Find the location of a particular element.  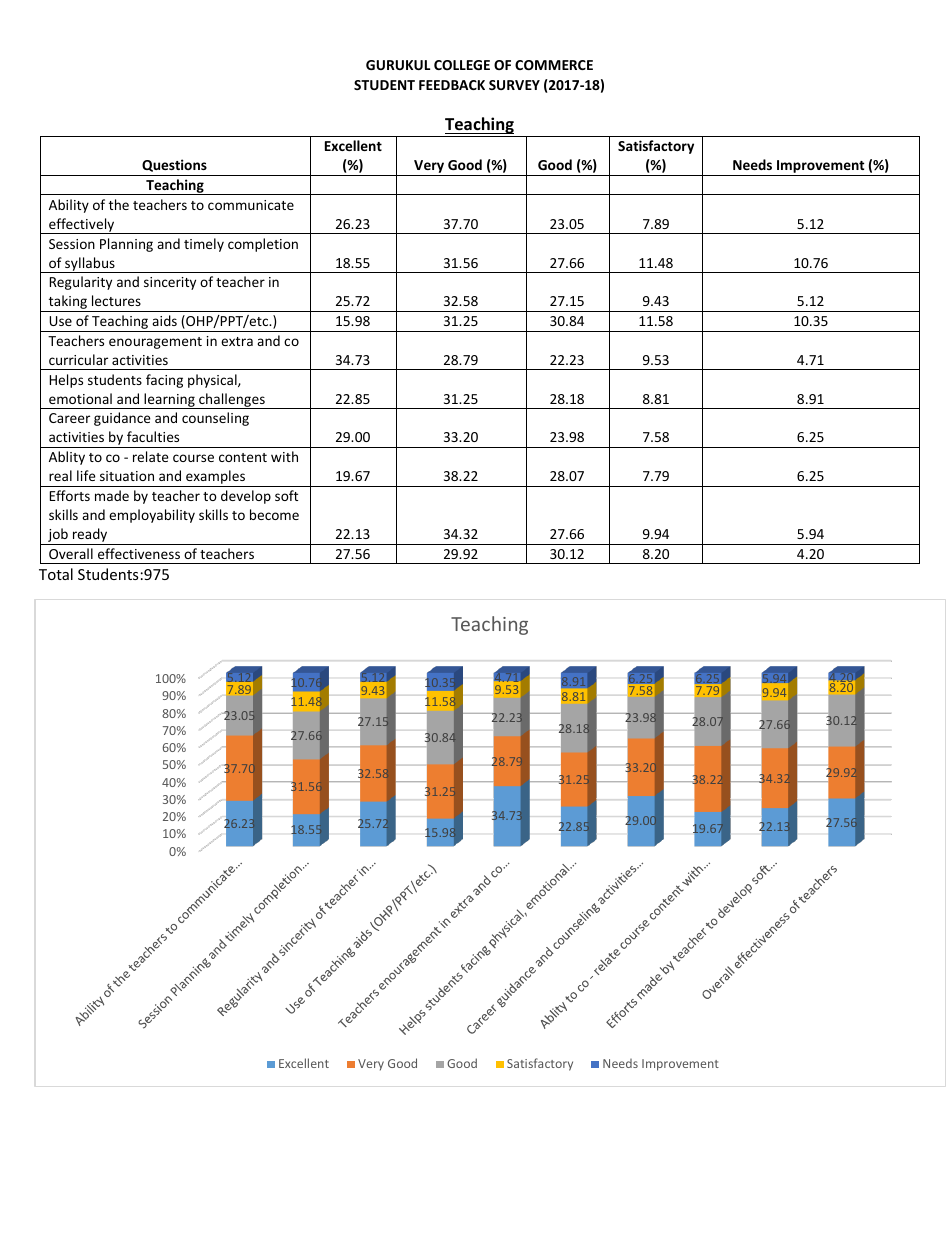

completion is located at coordinates (263, 245).
